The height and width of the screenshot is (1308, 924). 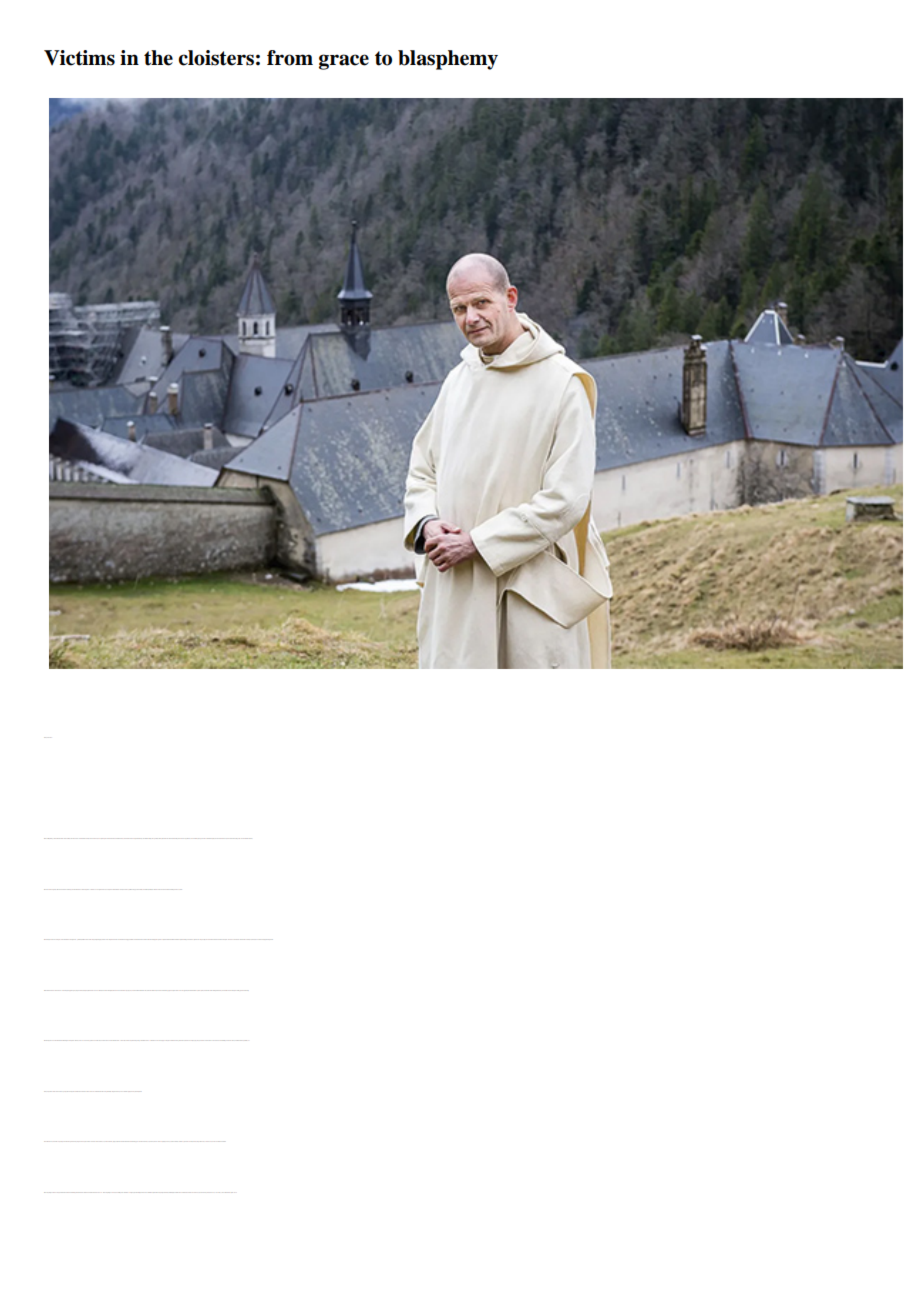 What do you see at coordinates (88, 838) in the screenshot?
I see `widely` at bounding box center [88, 838].
